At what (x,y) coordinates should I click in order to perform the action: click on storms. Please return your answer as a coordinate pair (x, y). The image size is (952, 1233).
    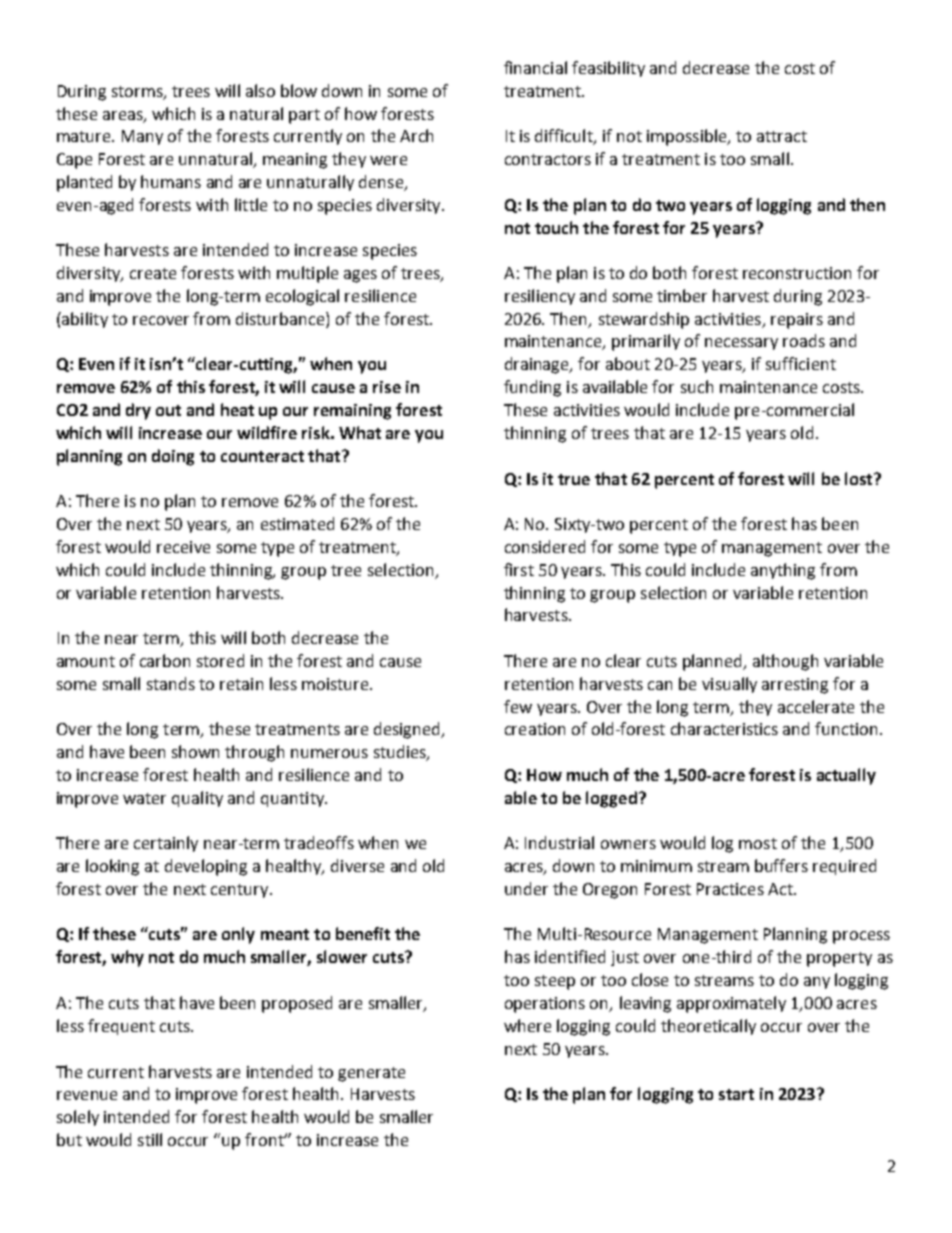
    Looking at the image, I should click on (138, 92).
